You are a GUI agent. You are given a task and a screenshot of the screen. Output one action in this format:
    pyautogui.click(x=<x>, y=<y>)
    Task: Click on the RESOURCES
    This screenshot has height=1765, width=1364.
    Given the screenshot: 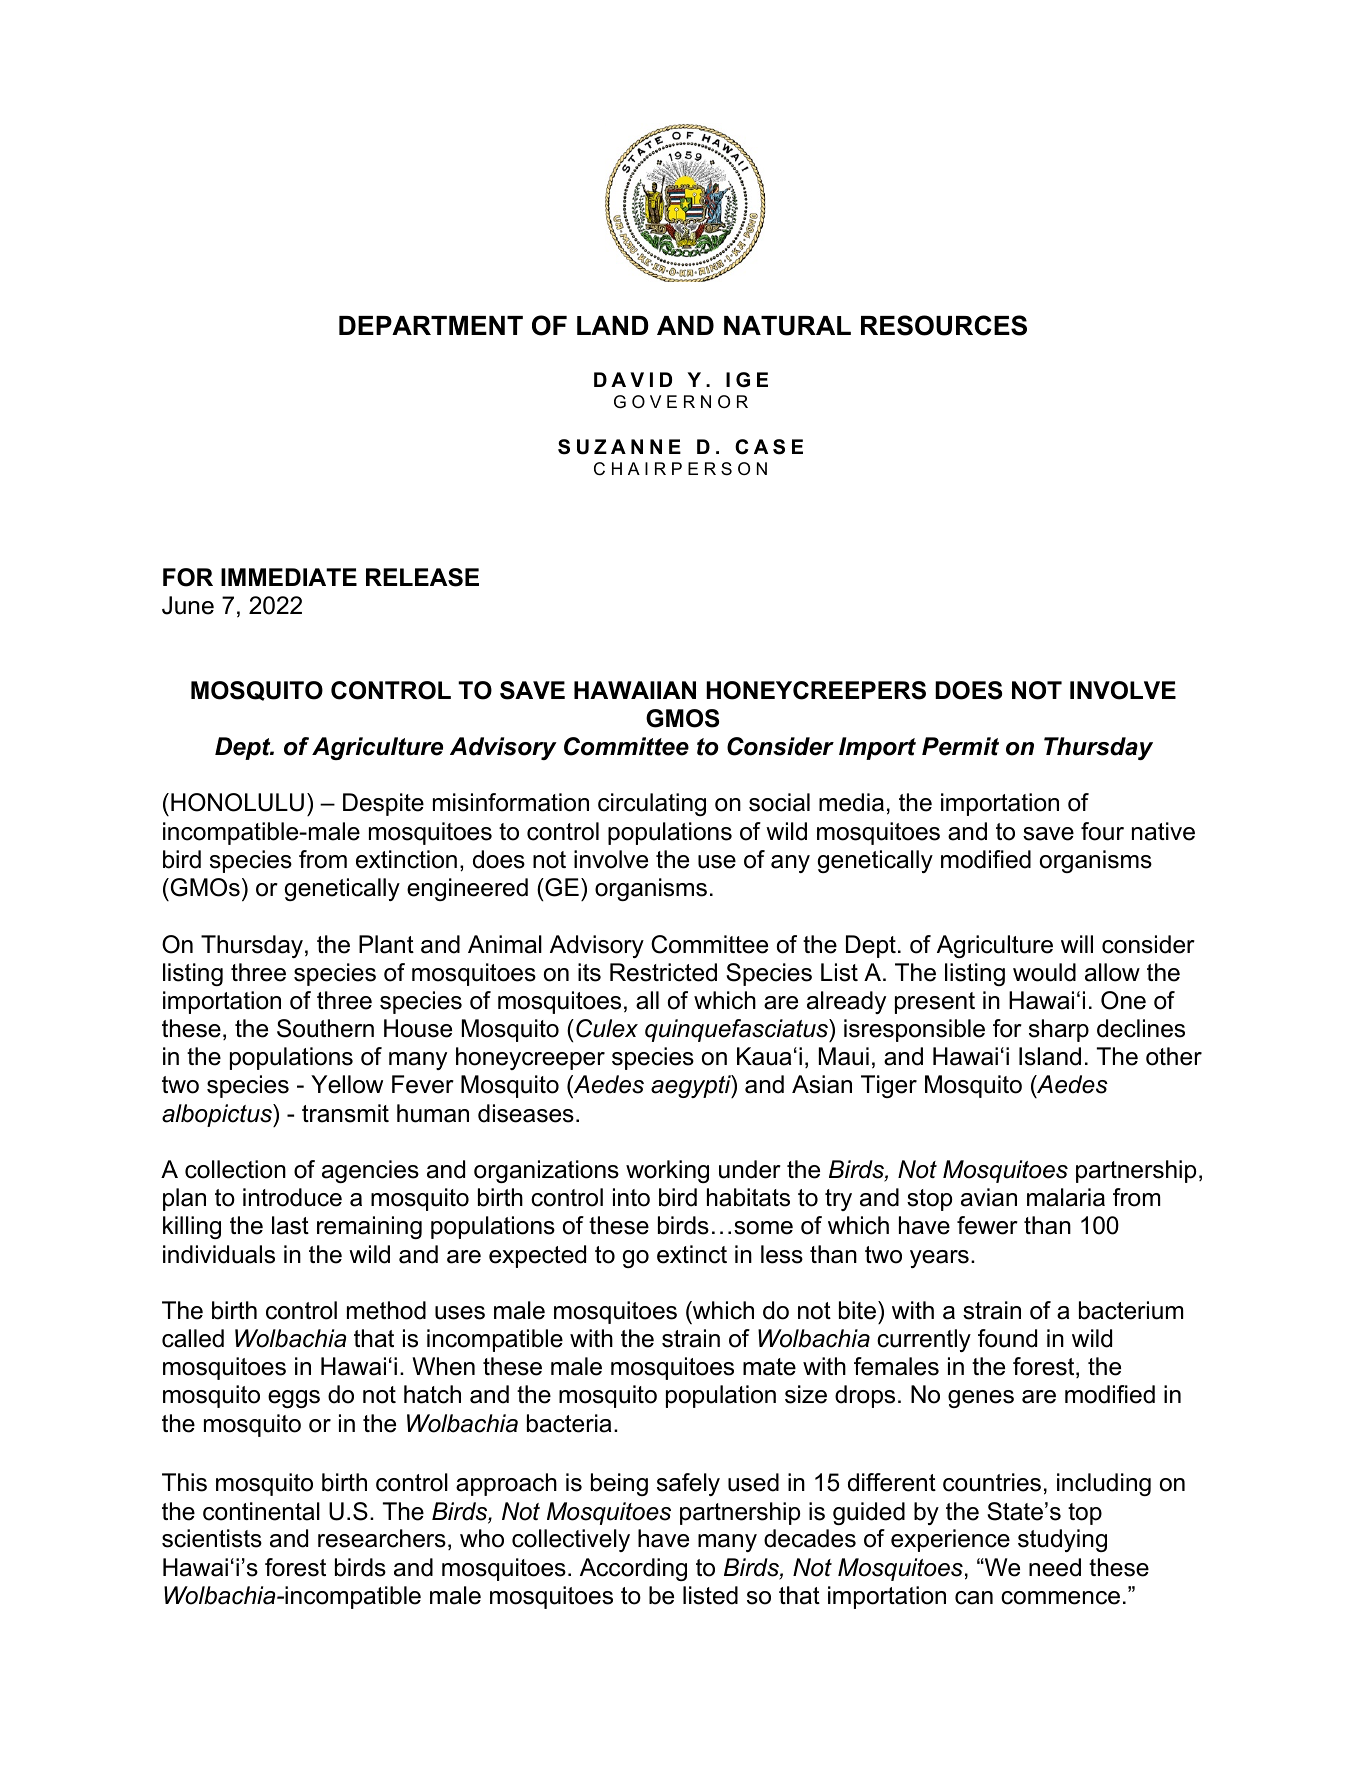 What is the action you would take?
    pyautogui.click(x=944, y=325)
